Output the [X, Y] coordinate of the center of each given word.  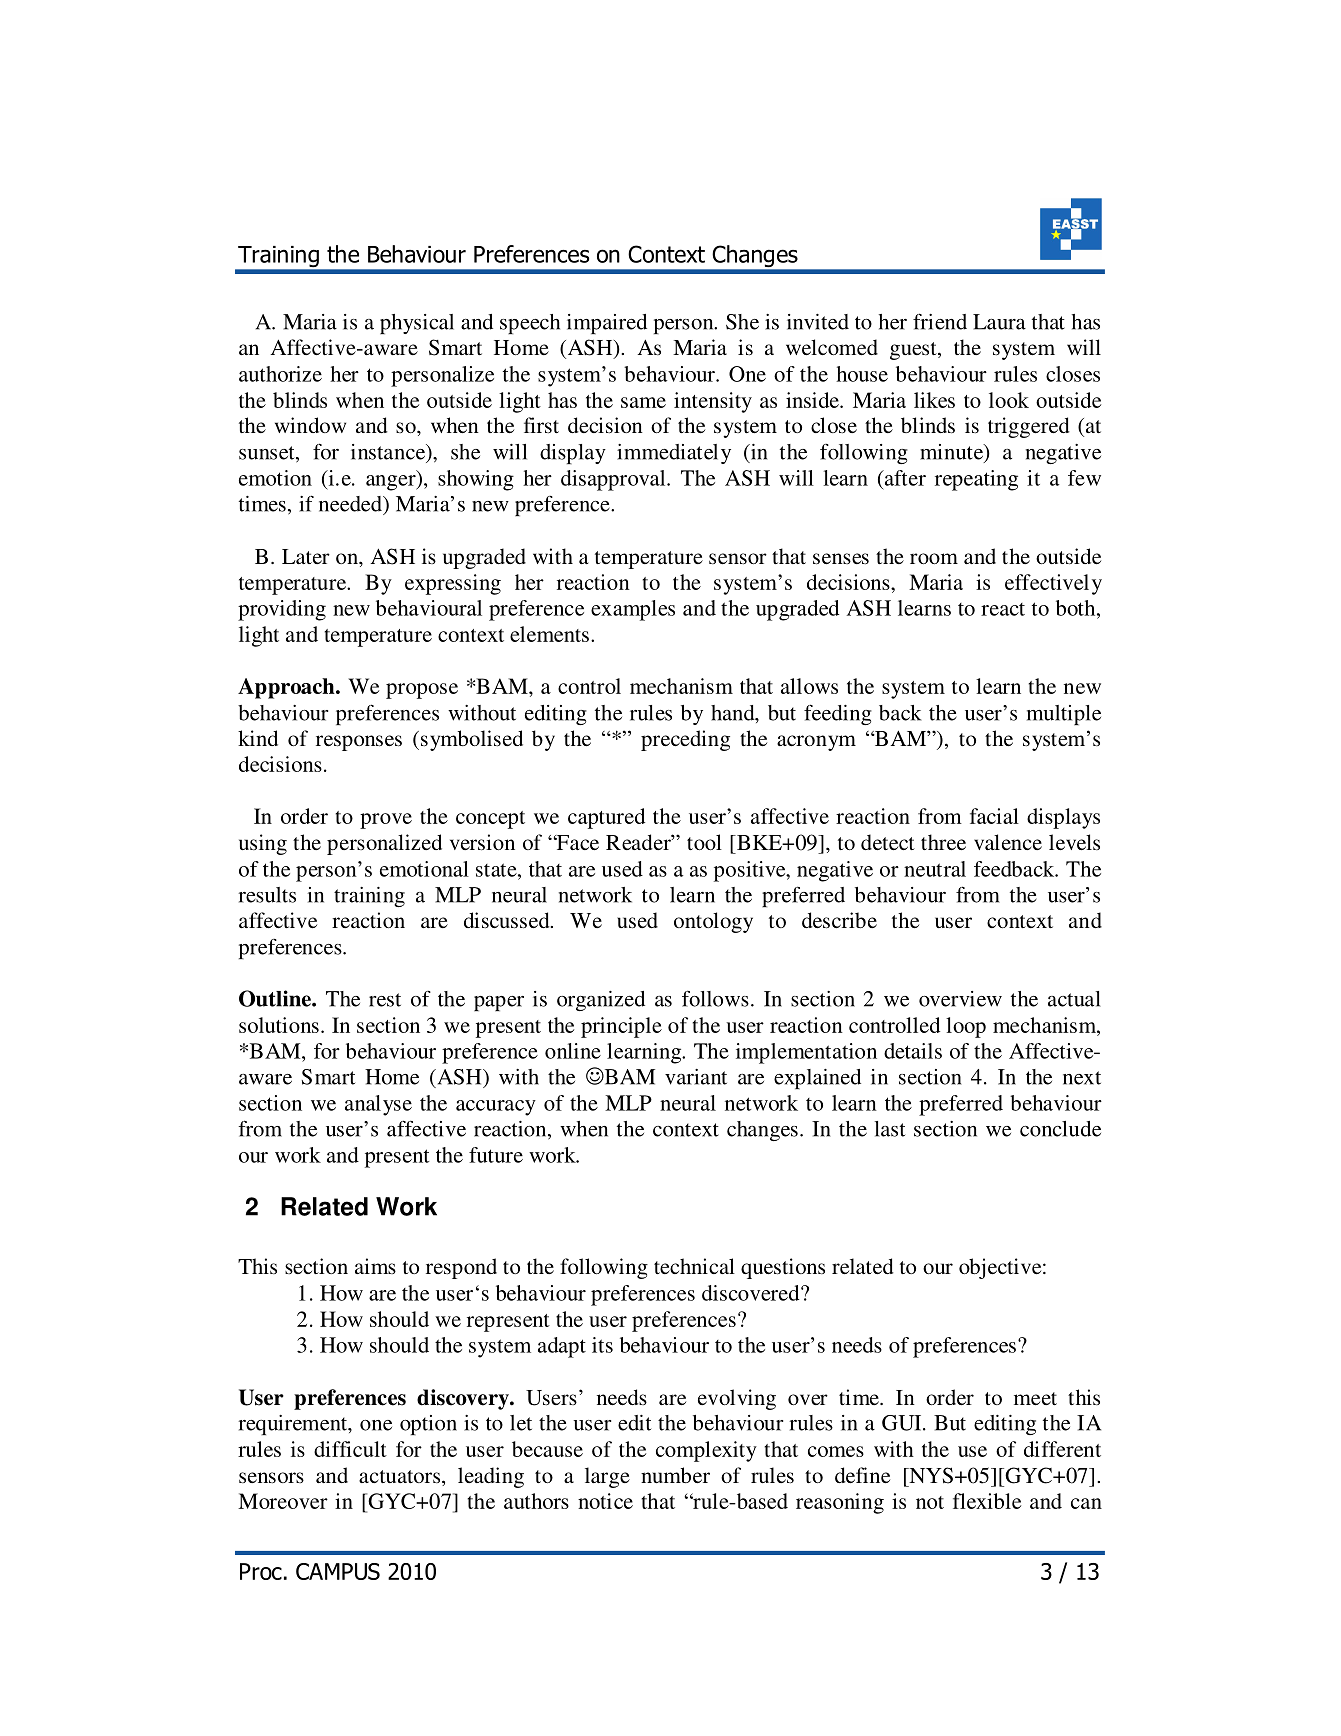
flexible [987, 1501]
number [675, 1475]
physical [417, 324]
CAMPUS [338, 1571]
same [643, 402]
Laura [999, 322]
